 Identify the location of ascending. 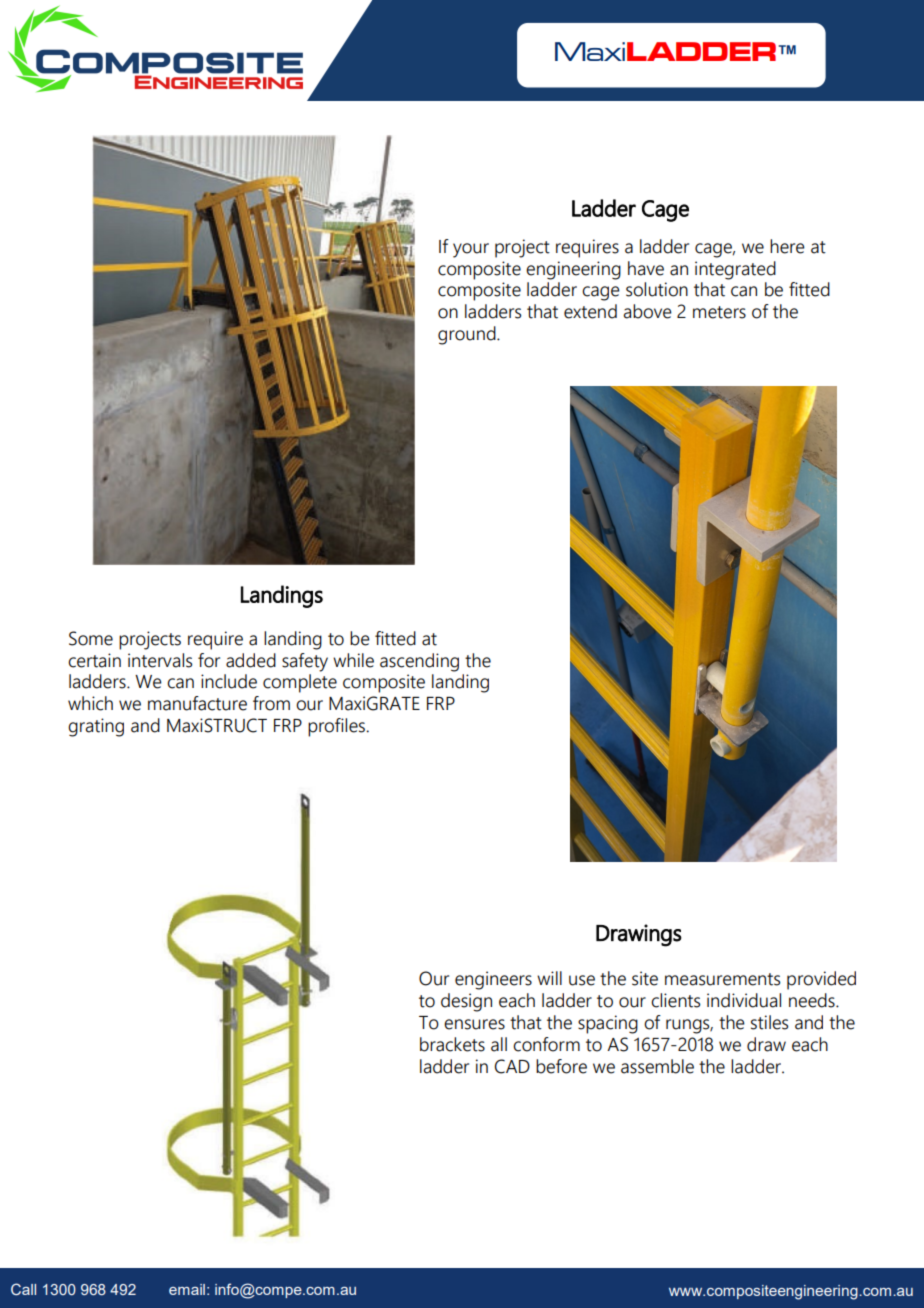
(419, 662).
